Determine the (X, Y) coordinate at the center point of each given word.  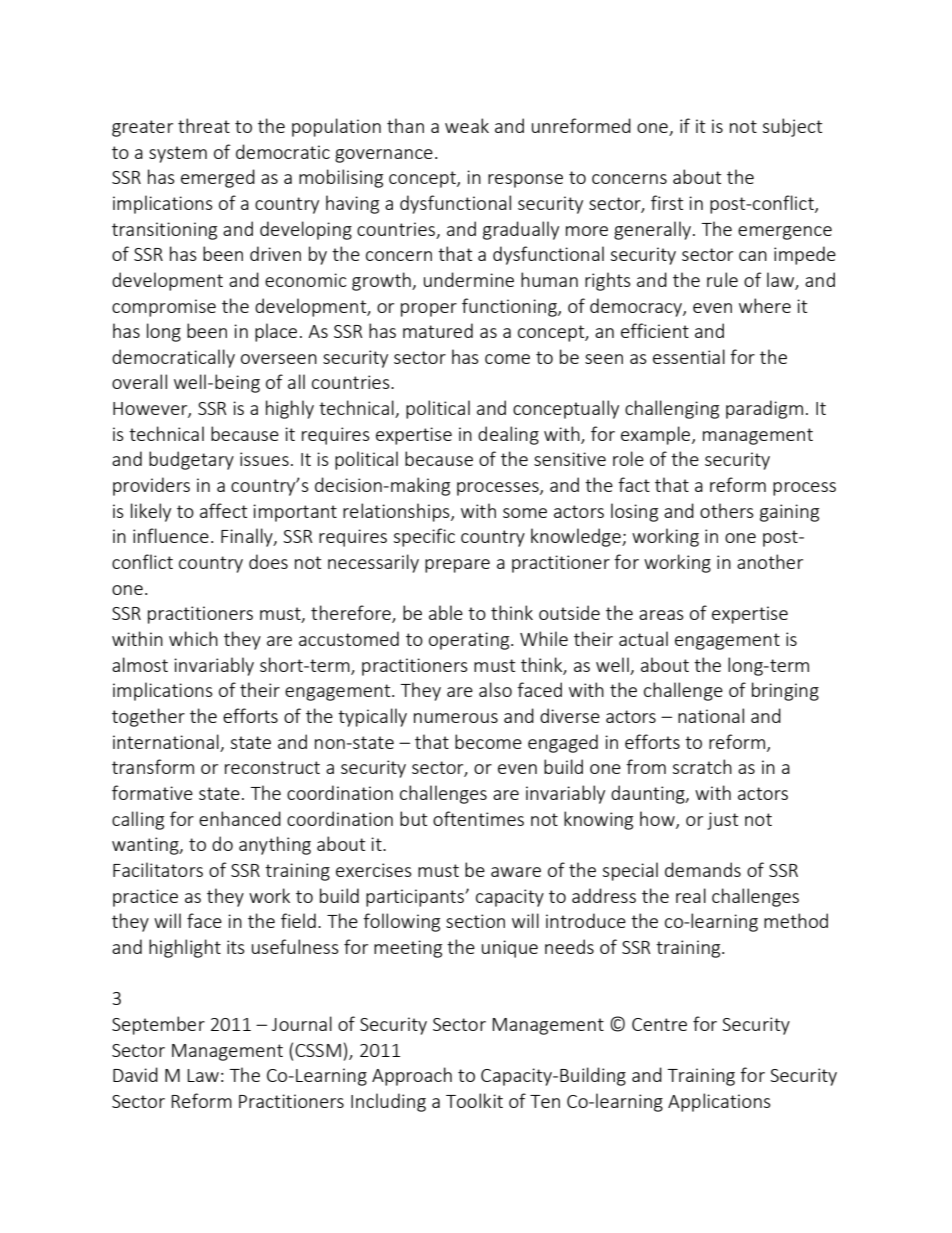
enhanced (240, 818)
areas (661, 615)
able (446, 612)
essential (689, 356)
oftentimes (478, 818)
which (193, 638)
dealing (508, 435)
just (722, 821)
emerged (218, 178)
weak (467, 125)
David (135, 1074)
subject (792, 127)
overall (139, 381)
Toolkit (474, 1100)
